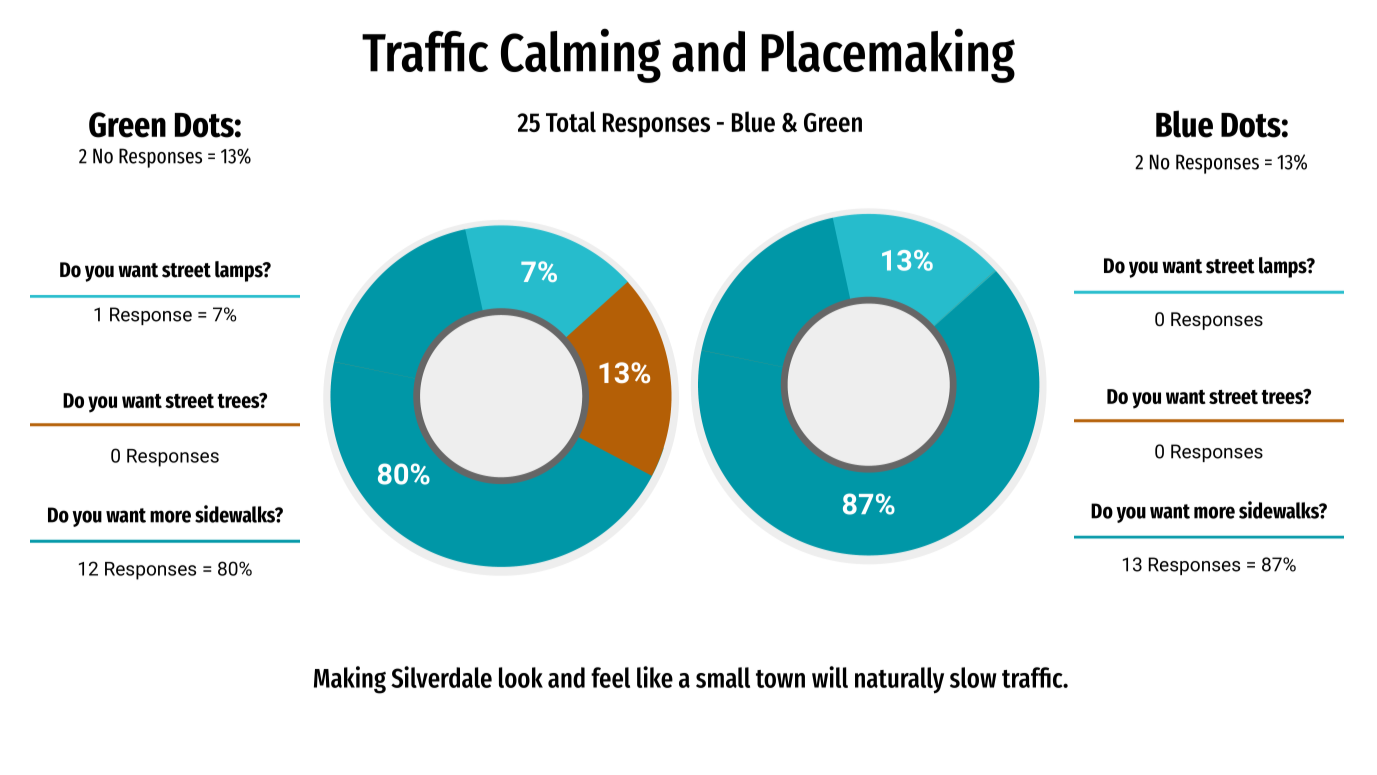  What do you see at coordinates (973, 677) in the document?
I see `slow` at bounding box center [973, 677].
